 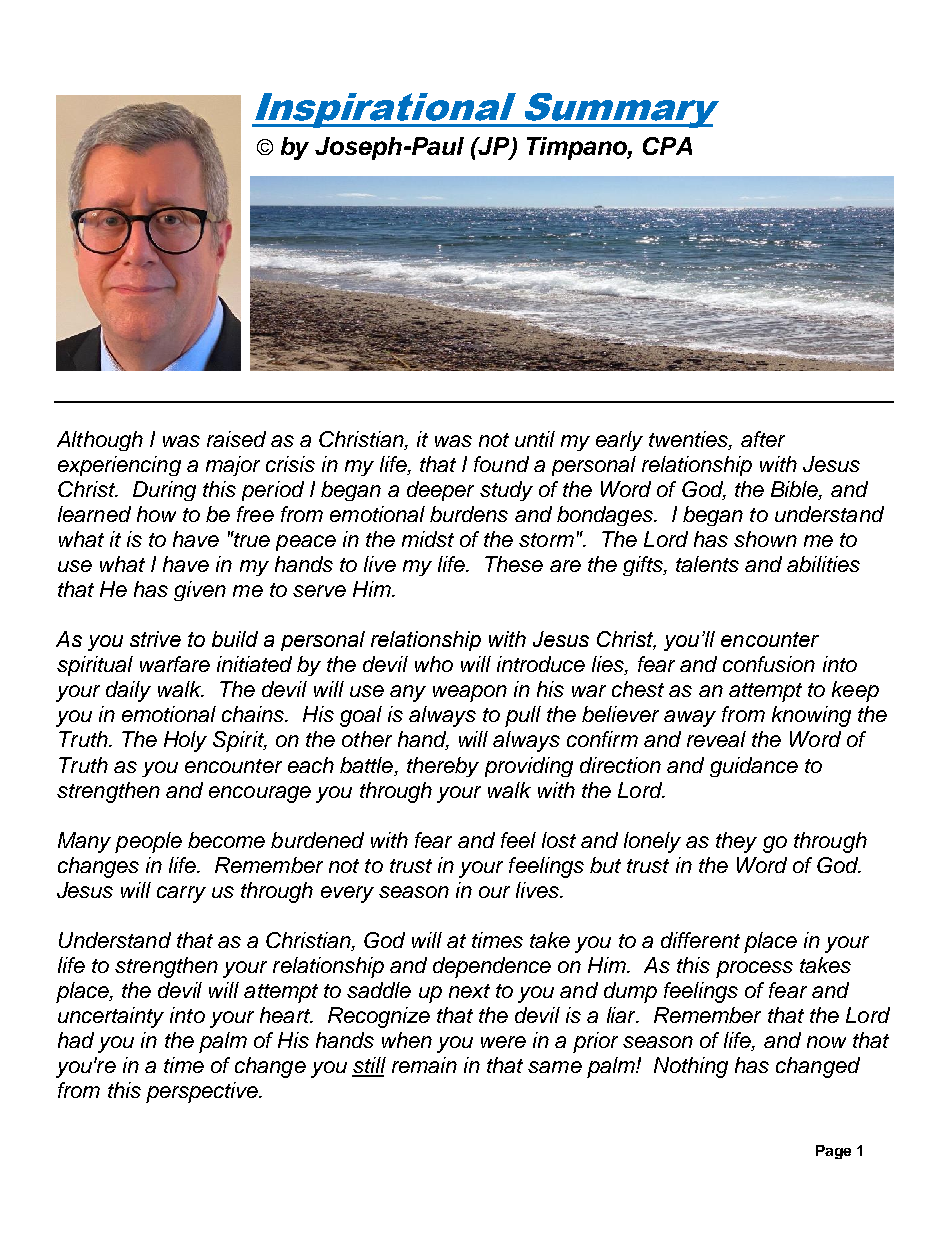 What do you see at coordinates (424, 1065) in the document?
I see `remain` at bounding box center [424, 1065].
